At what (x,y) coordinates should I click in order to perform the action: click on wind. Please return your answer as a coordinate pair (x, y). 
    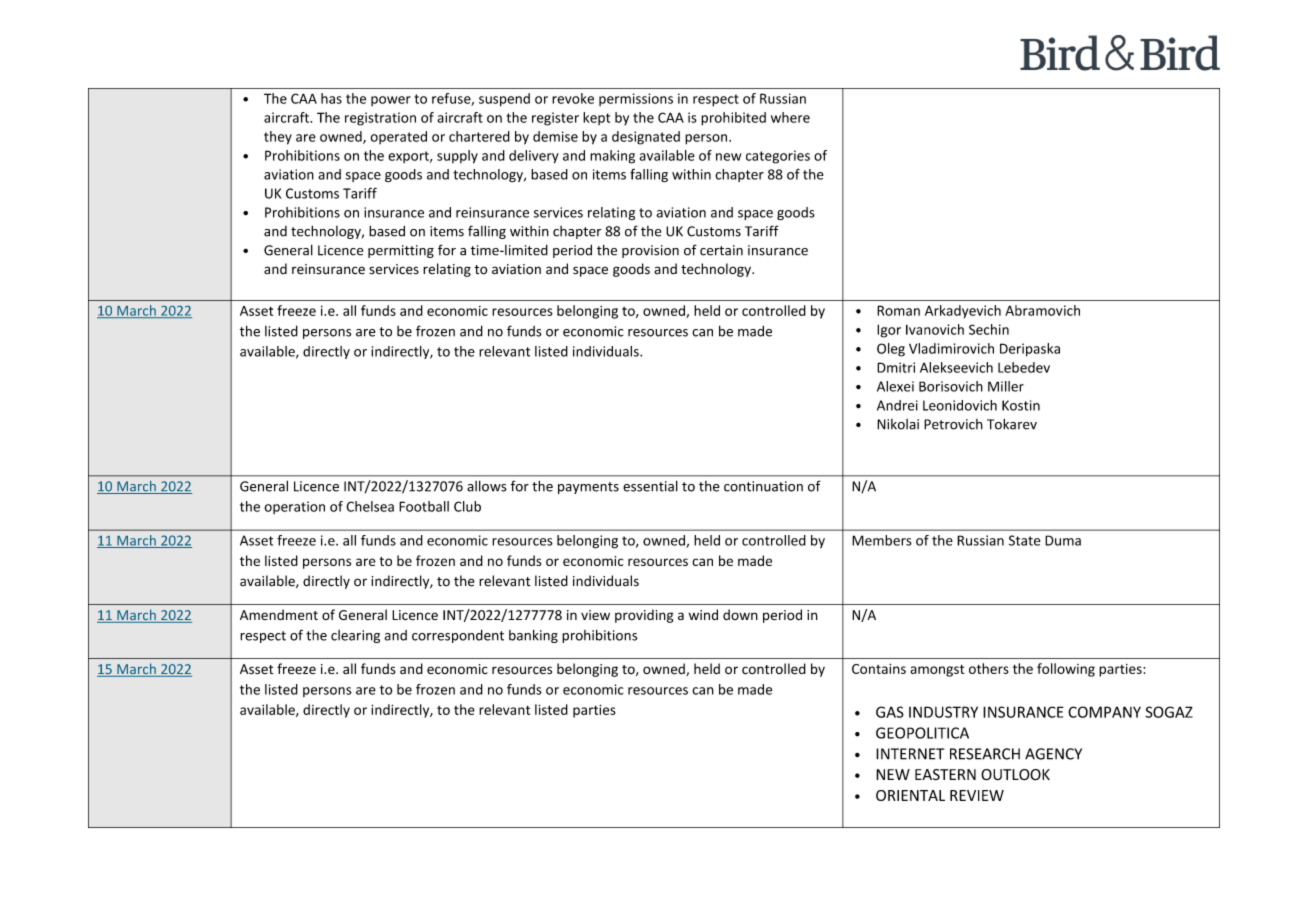
    Looking at the image, I should click on (703, 614).
